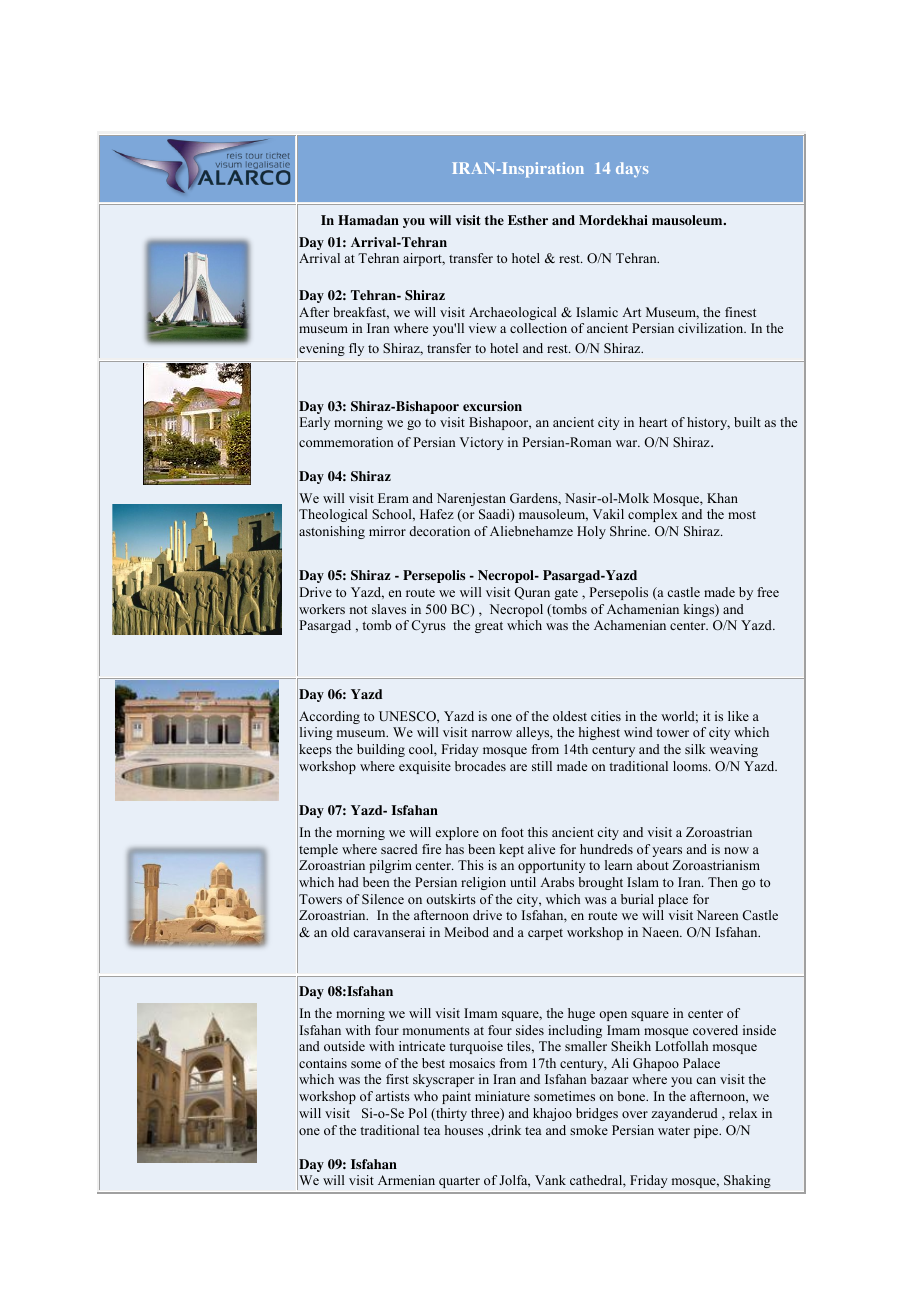  What do you see at coordinates (408, 716) in the page?
I see `UNESCO` at bounding box center [408, 716].
